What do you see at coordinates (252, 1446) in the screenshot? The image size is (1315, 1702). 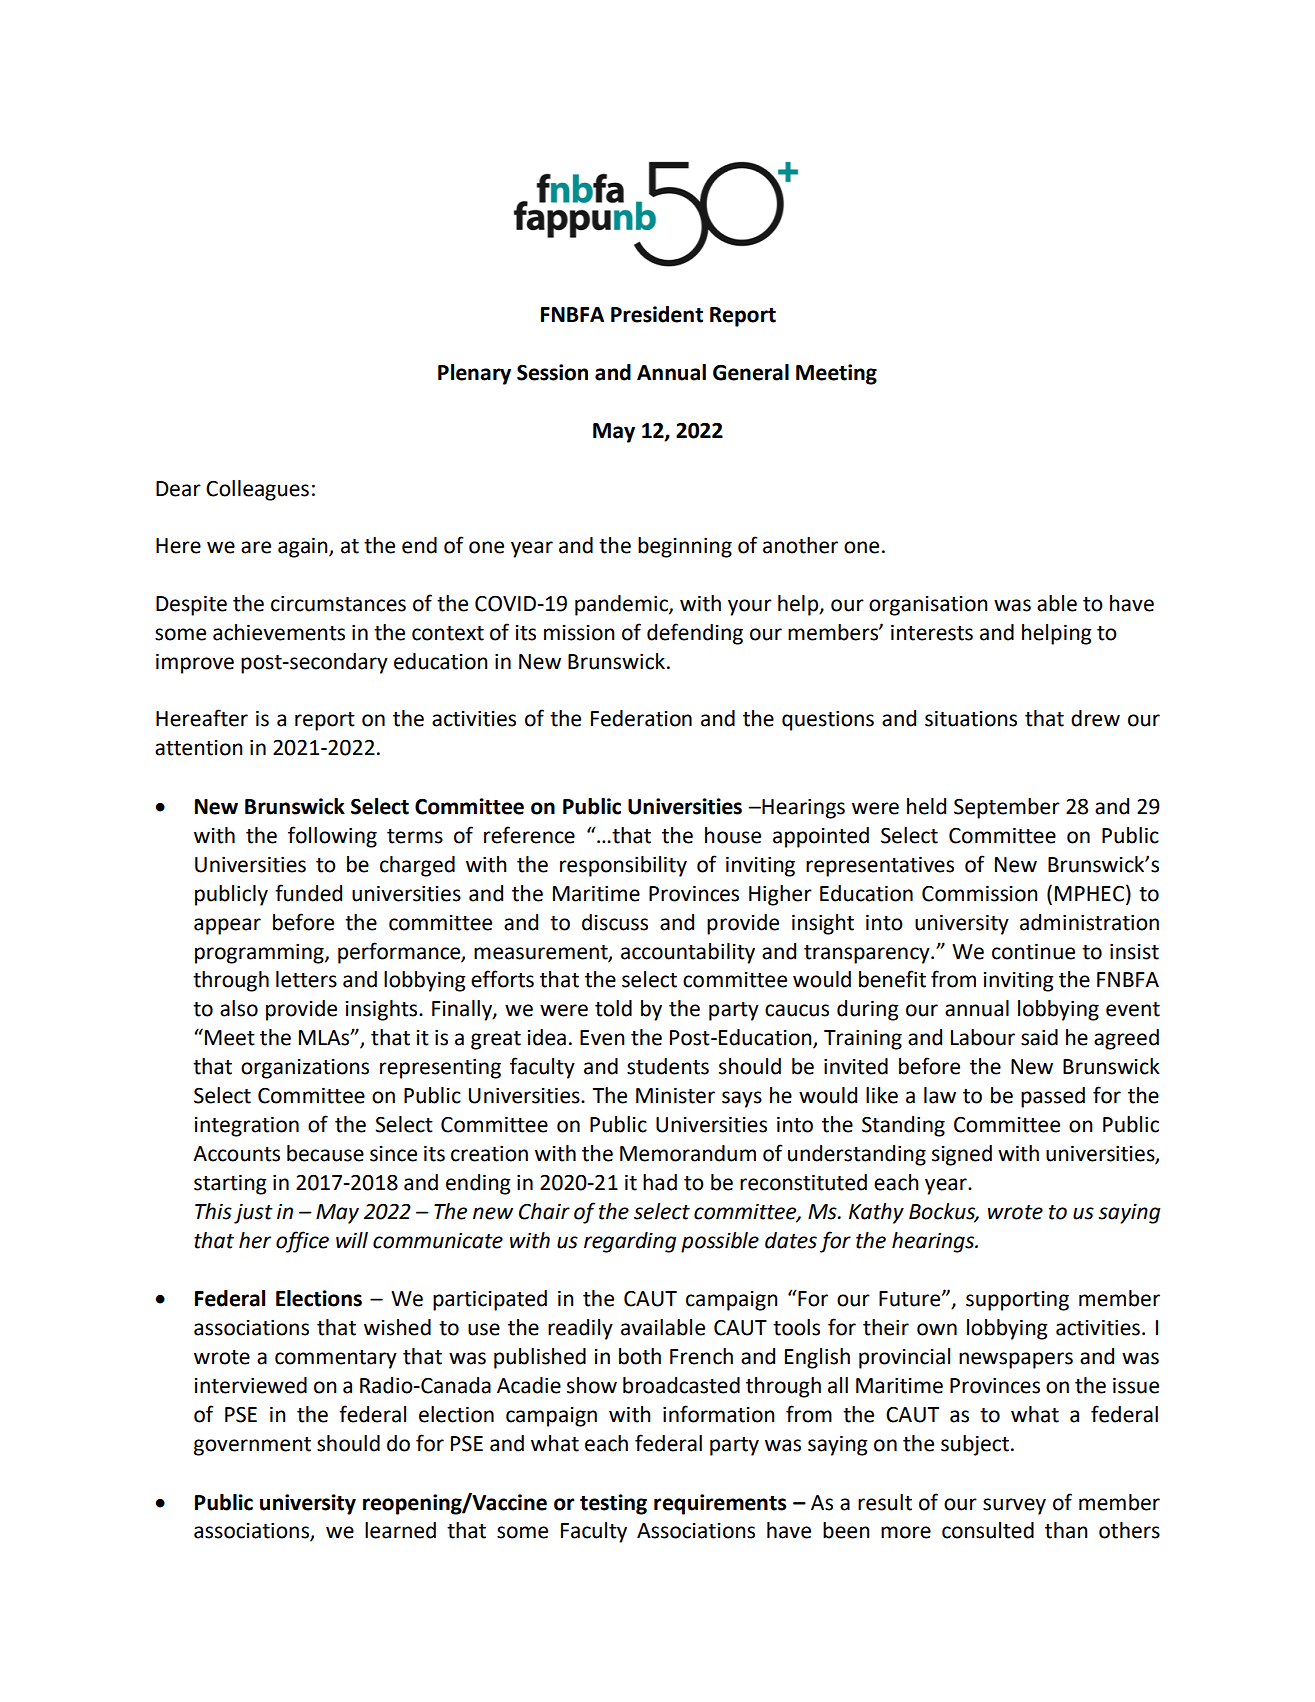 I see `government` at bounding box center [252, 1446].
